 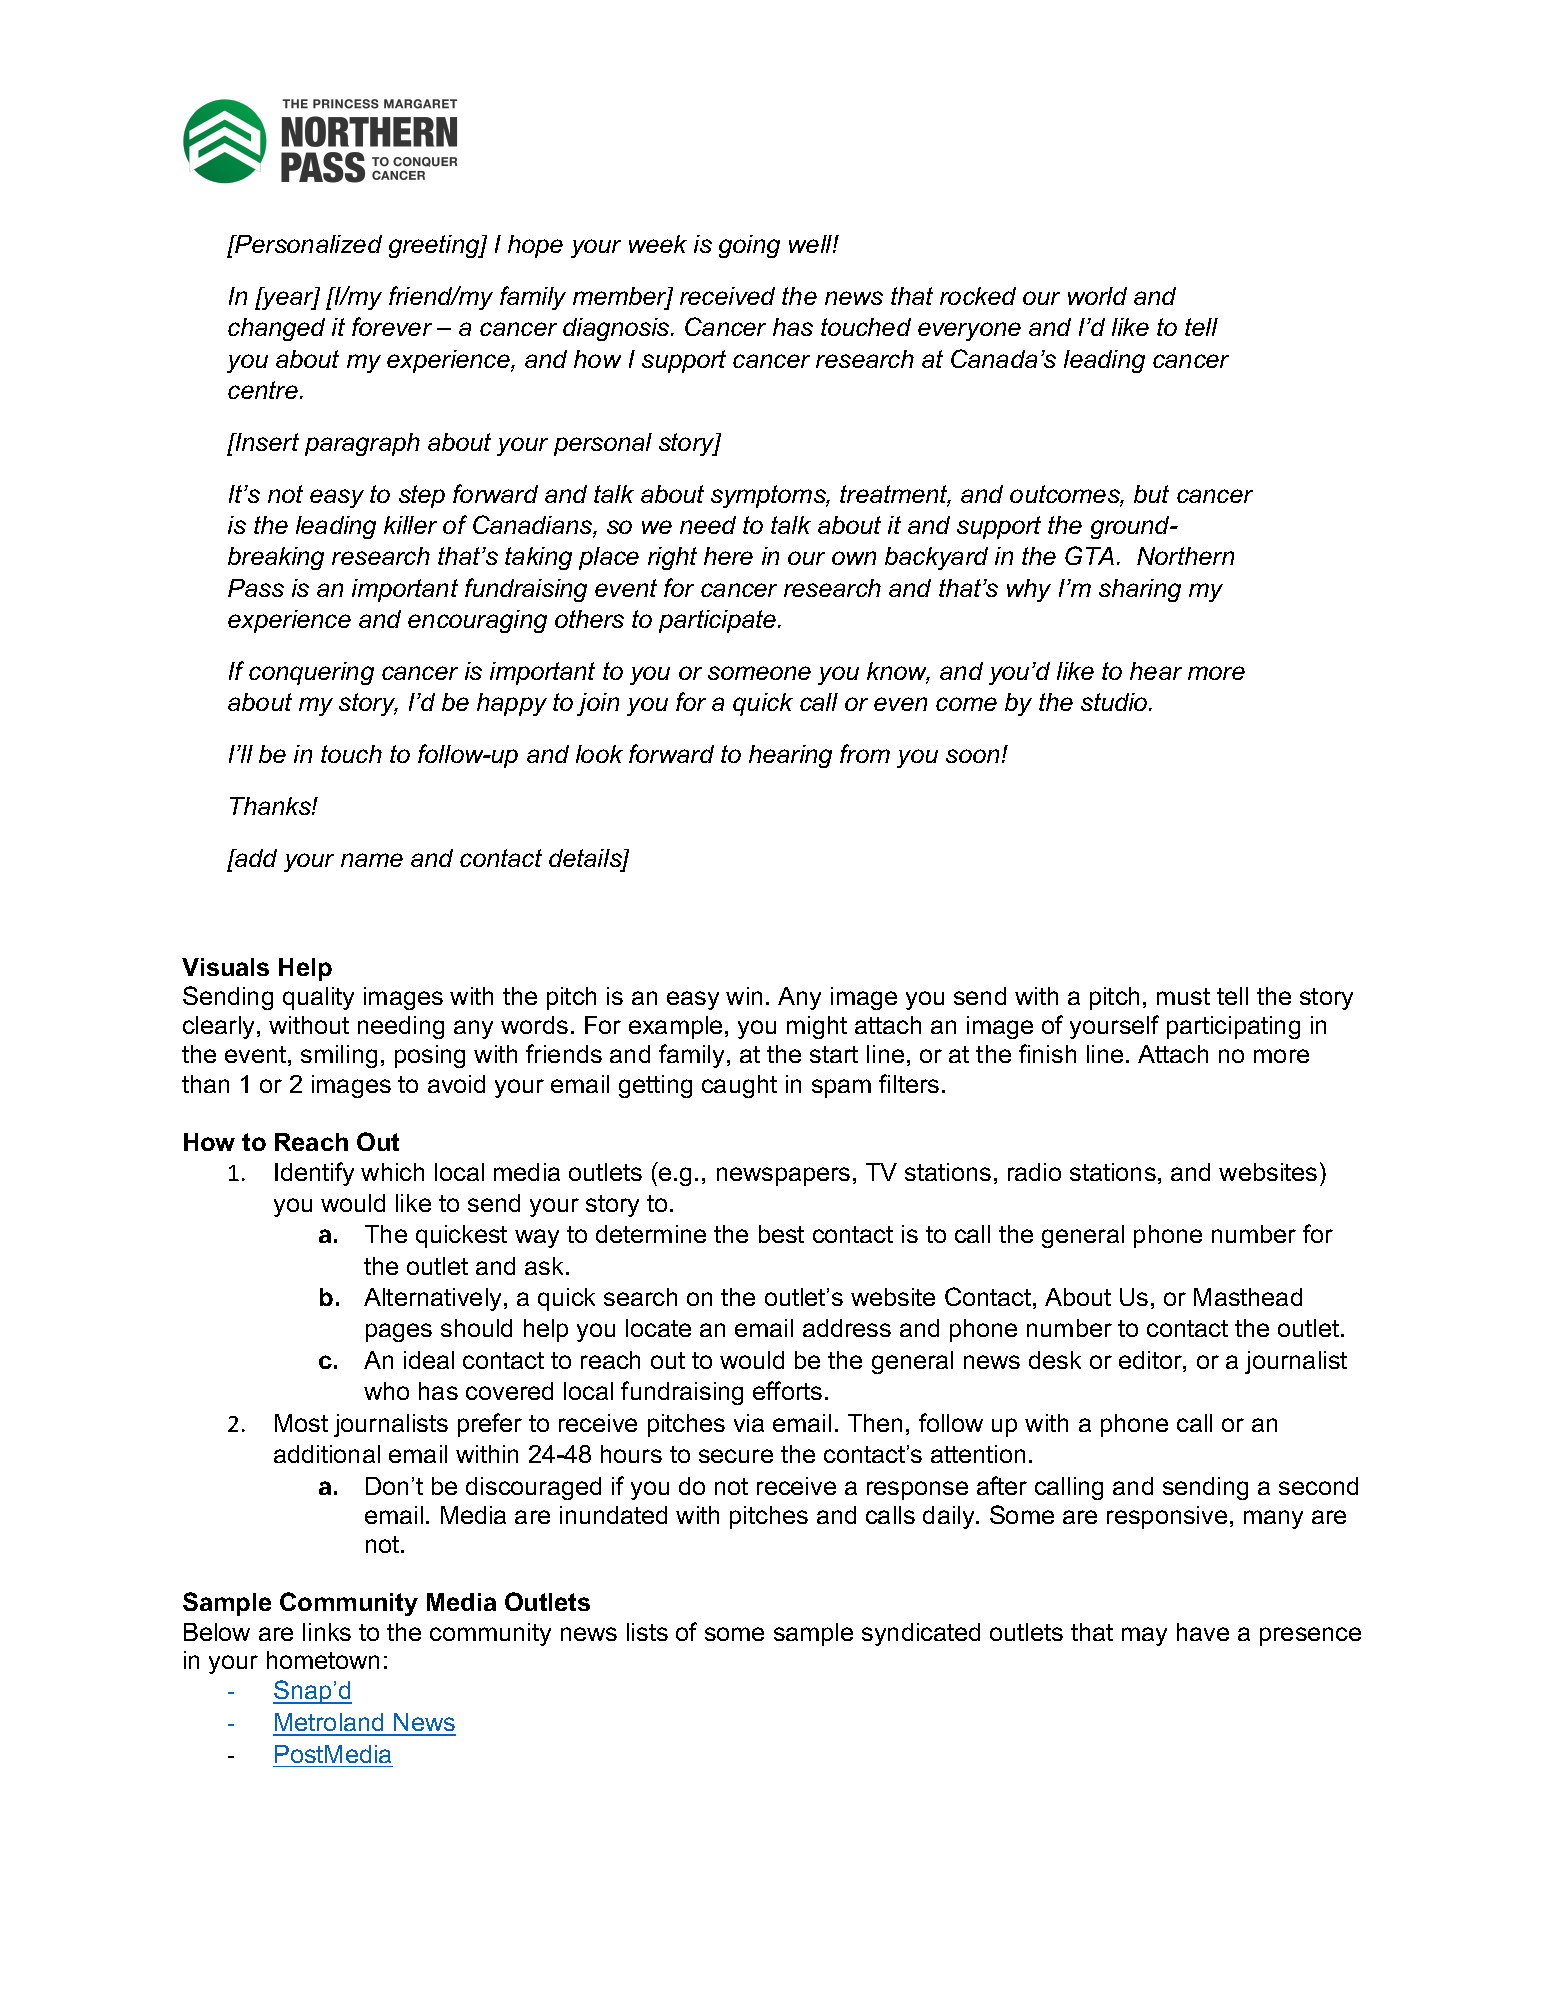 What do you see at coordinates (311, 673) in the page?
I see `conquering` at bounding box center [311, 673].
